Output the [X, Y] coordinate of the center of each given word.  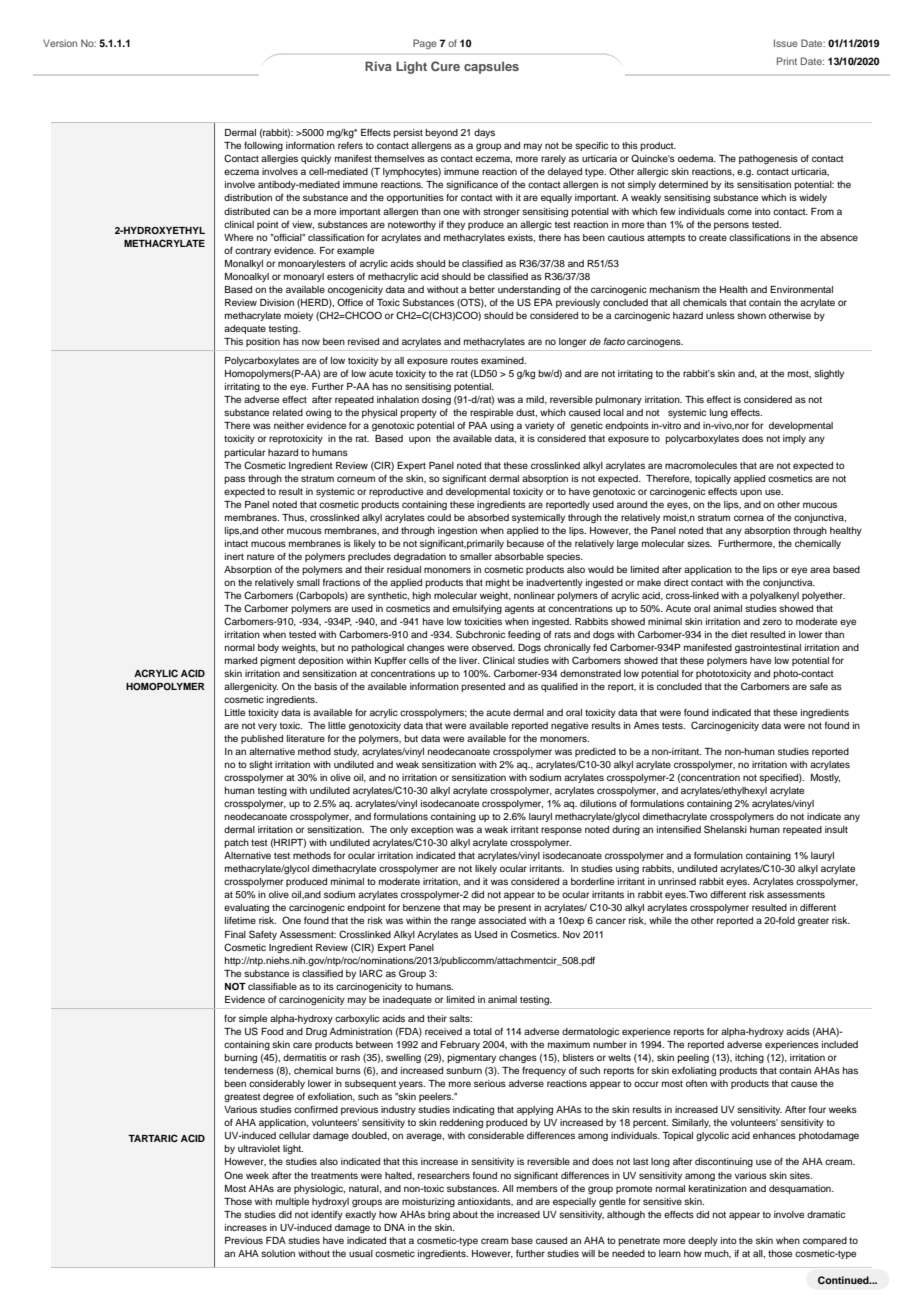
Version [60, 43]
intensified [679, 829]
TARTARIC [153, 1138]
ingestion [457, 531]
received [443, 1031]
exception [432, 830]
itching [749, 1058]
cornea [749, 518]
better [482, 289]
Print [787, 61]
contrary [253, 251]
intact [236, 543]
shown [751, 315]
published [262, 739]
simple [253, 1019]
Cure [445, 66]
